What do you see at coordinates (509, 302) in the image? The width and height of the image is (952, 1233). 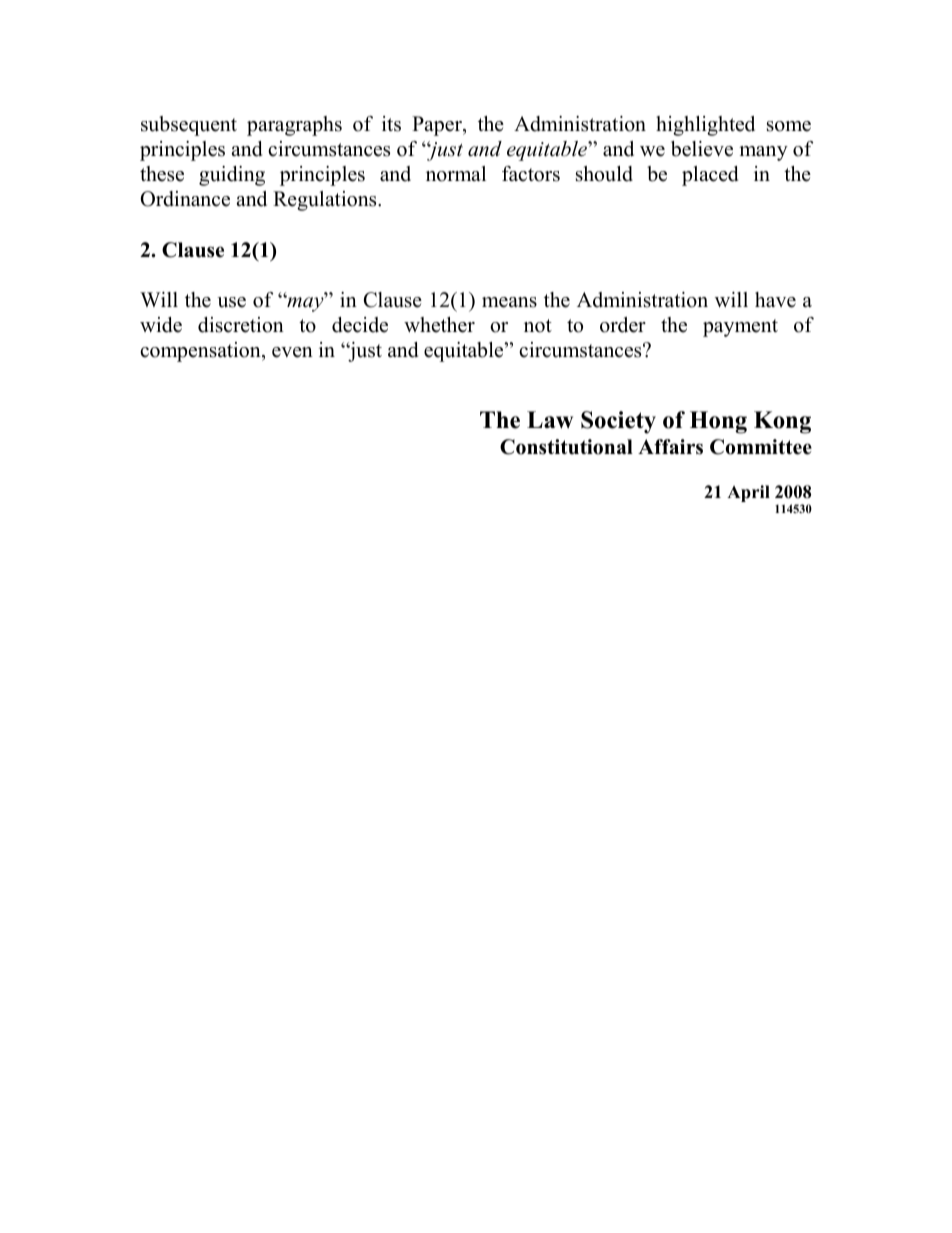 I see `means` at bounding box center [509, 302].
